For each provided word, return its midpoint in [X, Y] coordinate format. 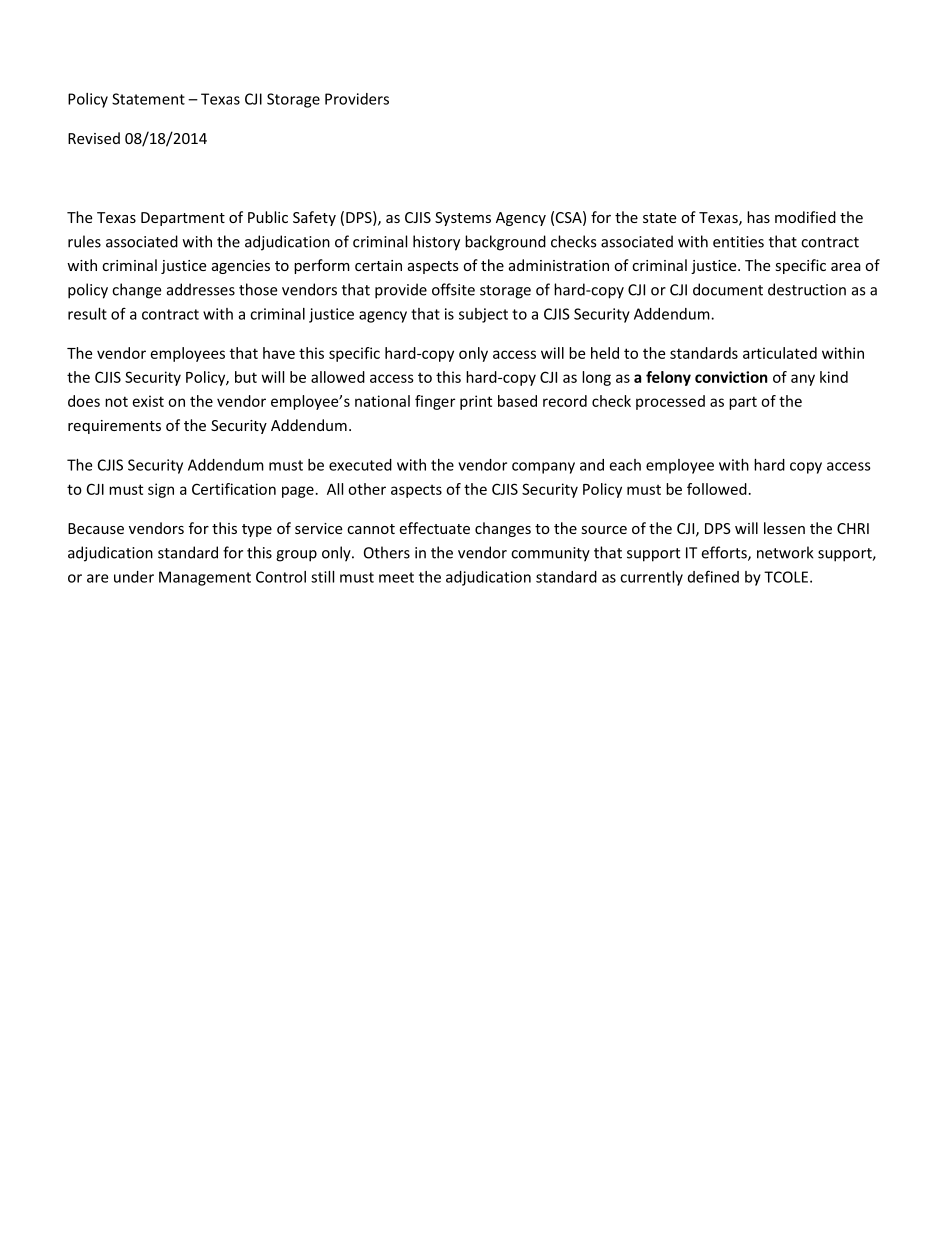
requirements [114, 427]
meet [396, 577]
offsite [453, 289]
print [476, 402]
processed [670, 402]
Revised [94, 138]
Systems [463, 219]
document [728, 289]
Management [205, 578]
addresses [201, 289]
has [758, 217]
